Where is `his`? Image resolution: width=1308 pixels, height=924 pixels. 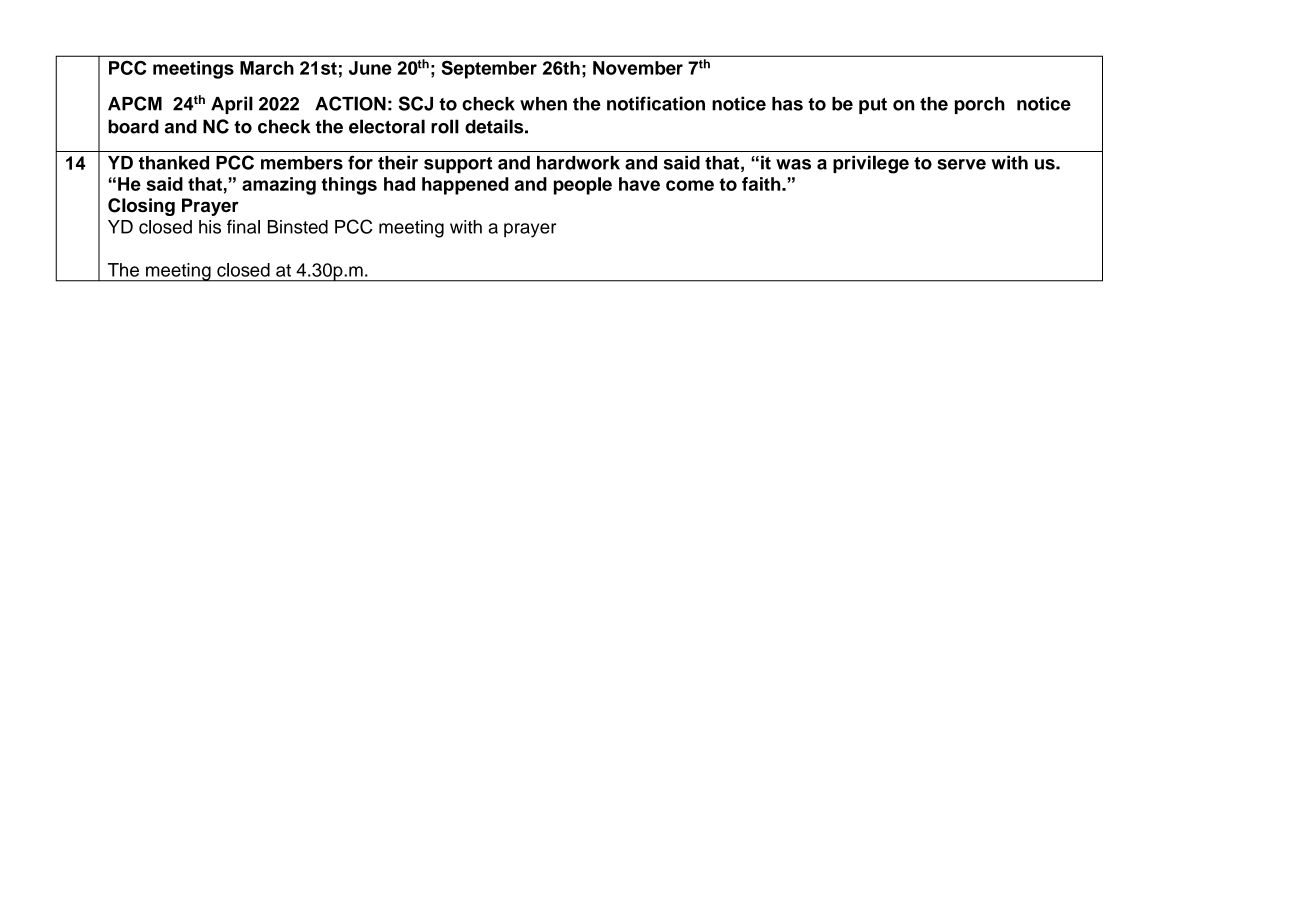 his is located at coordinates (210, 227).
